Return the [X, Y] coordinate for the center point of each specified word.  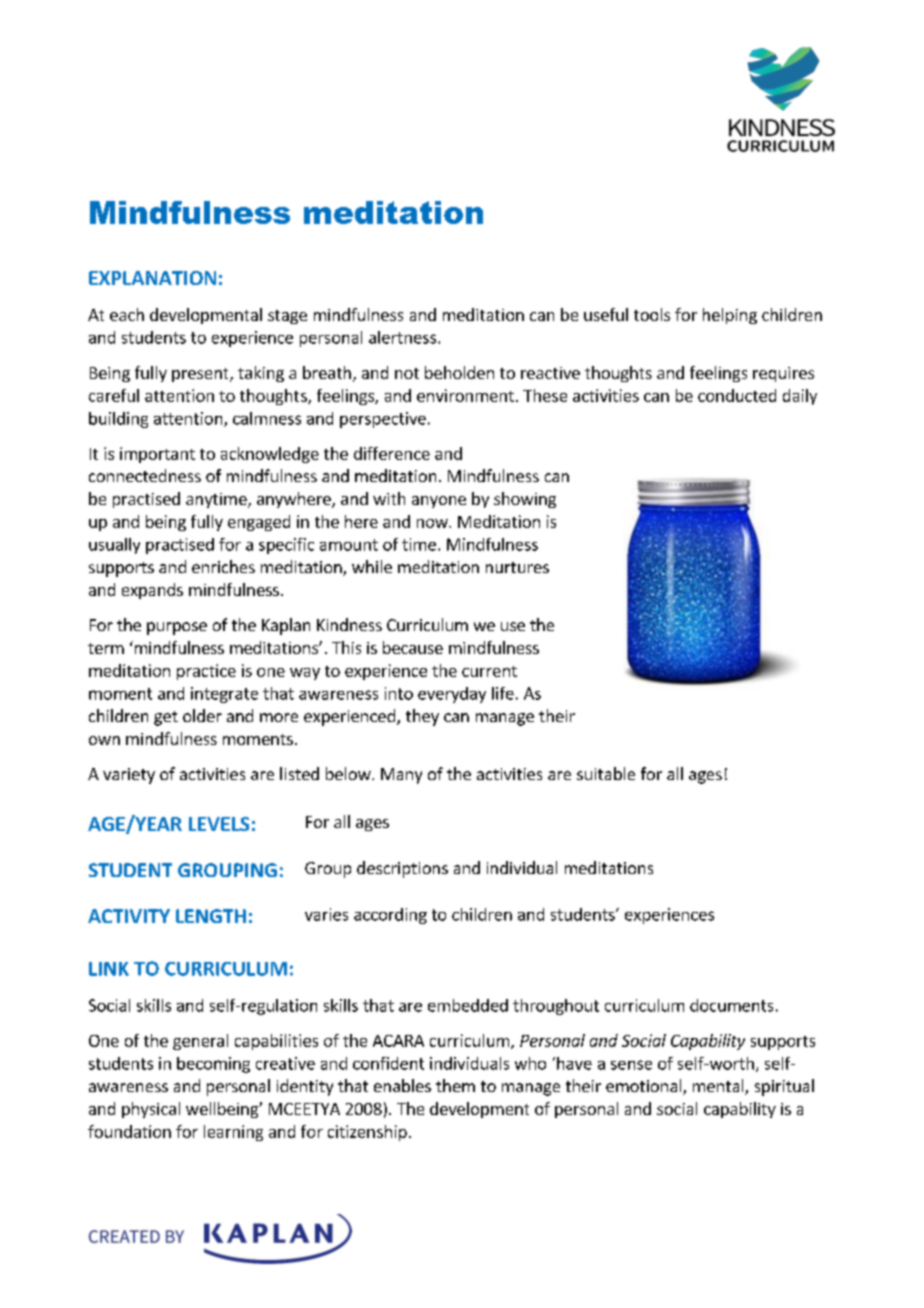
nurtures [517, 567]
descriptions [402, 869]
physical [151, 1110]
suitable [606, 773]
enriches [223, 566]
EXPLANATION [152, 278]
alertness [404, 337]
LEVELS [219, 824]
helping [730, 316]
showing [525, 500]
